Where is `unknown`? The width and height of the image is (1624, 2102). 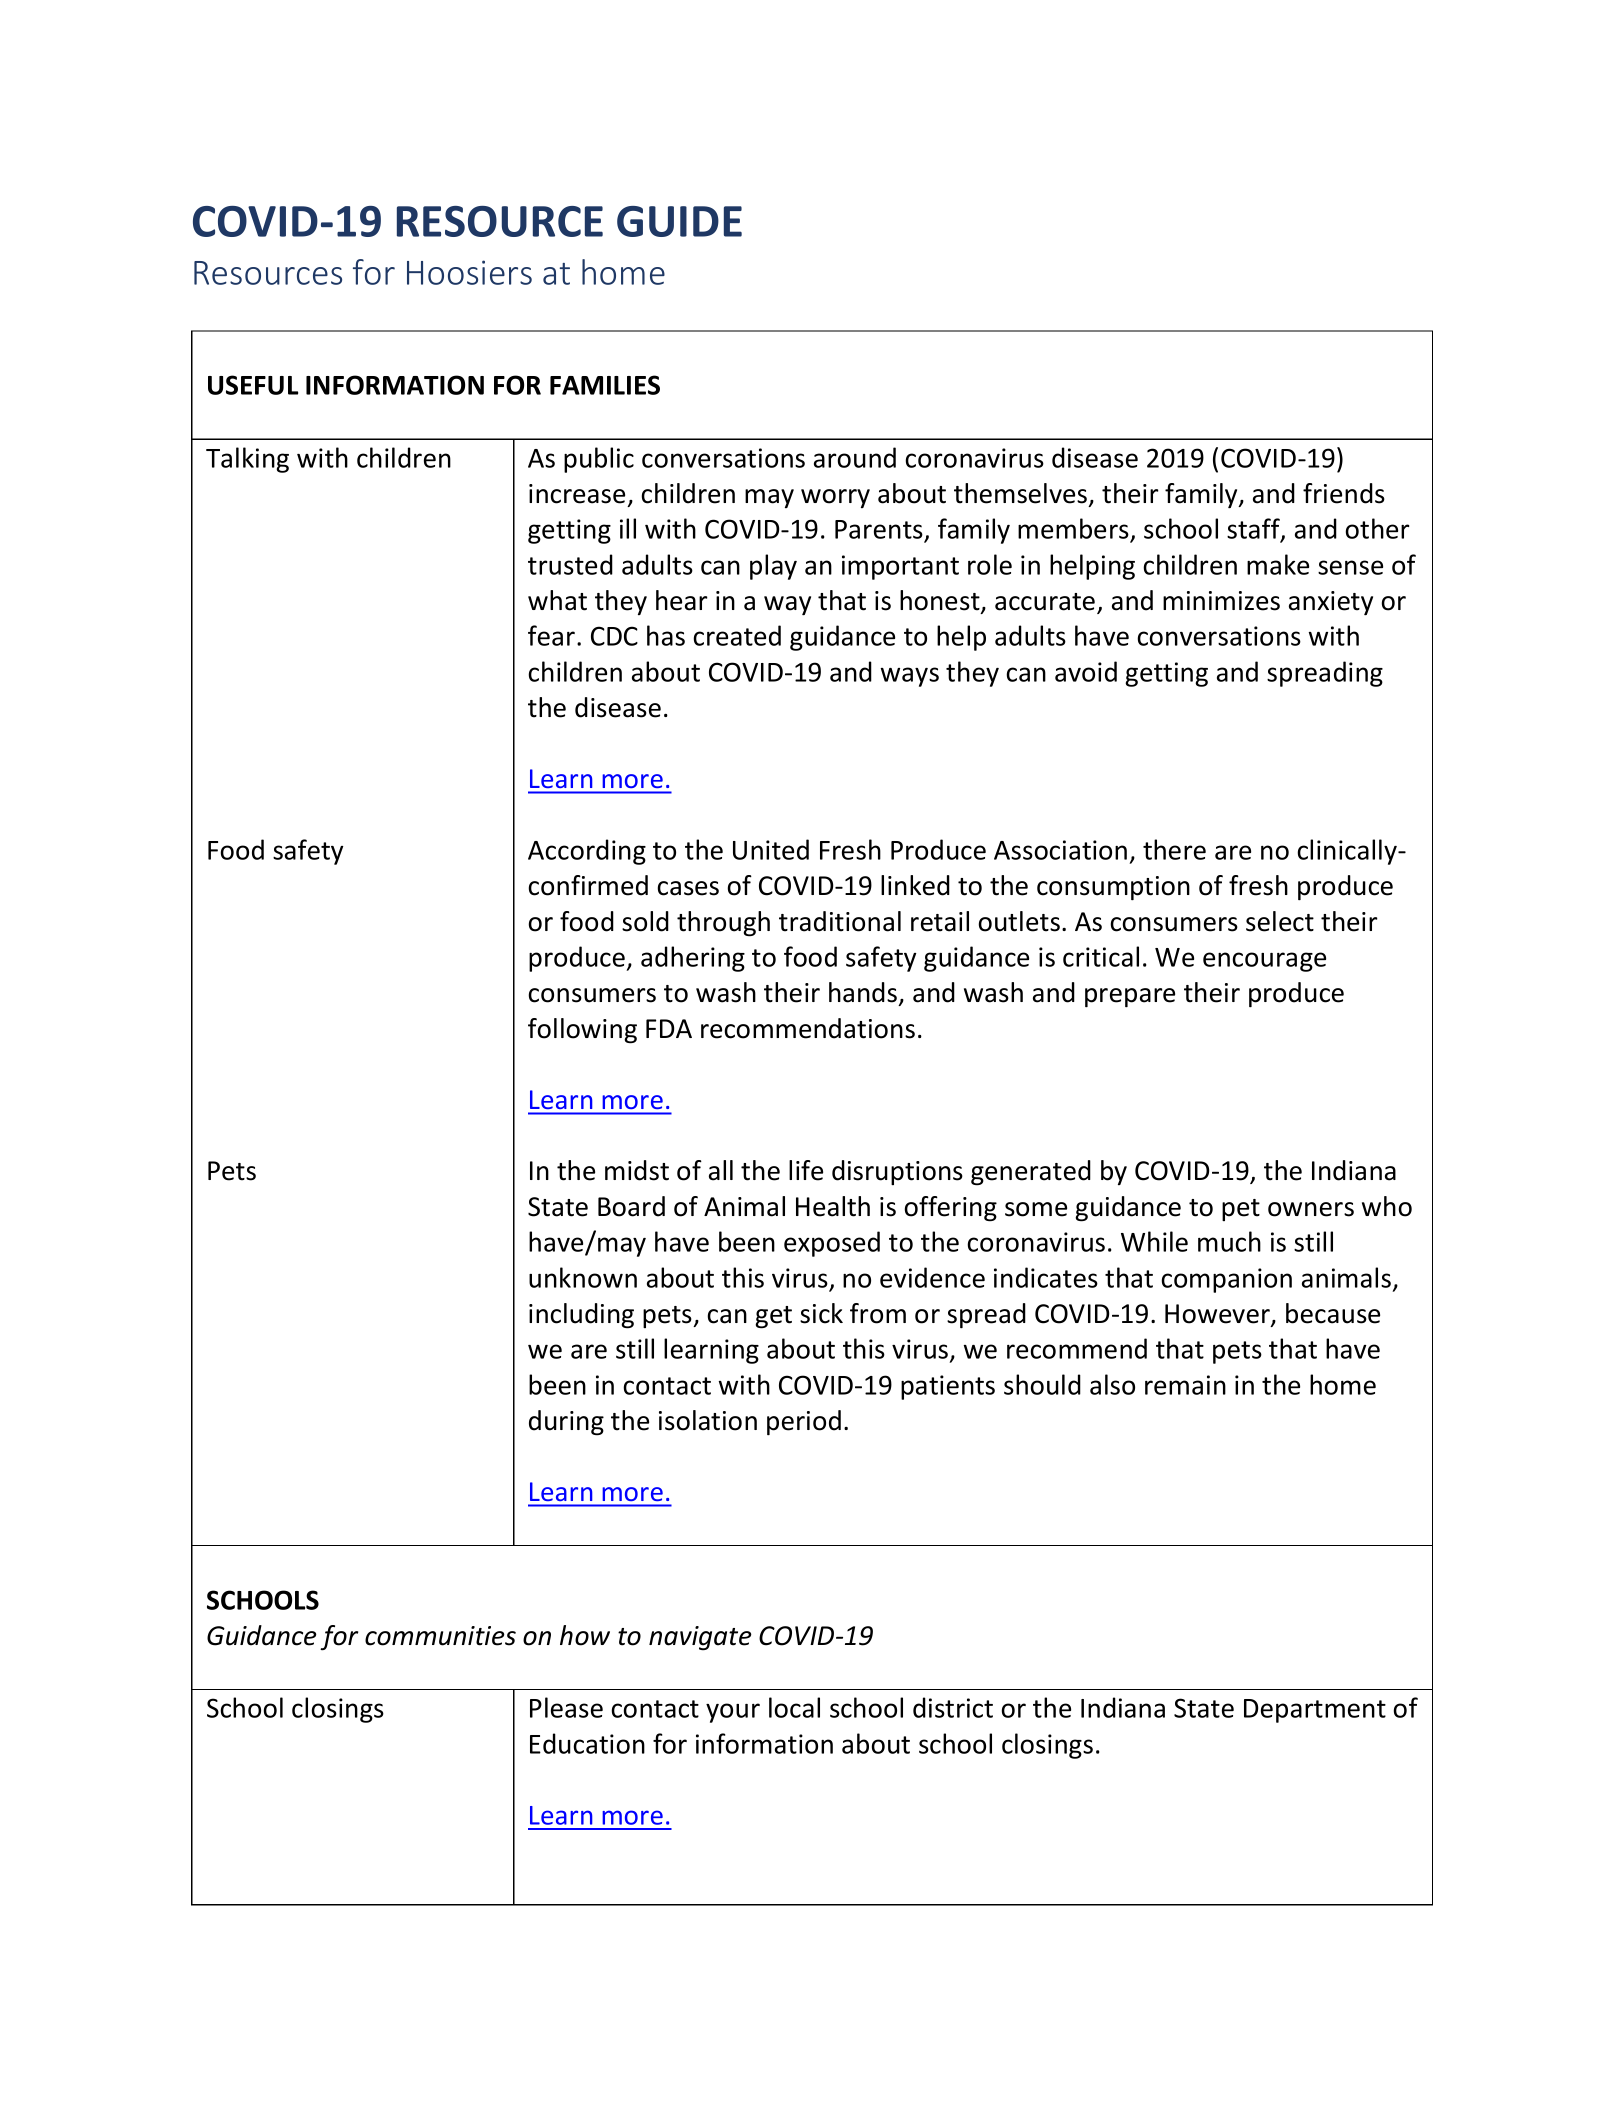 unknown is located at coordinates (583, 1277).
